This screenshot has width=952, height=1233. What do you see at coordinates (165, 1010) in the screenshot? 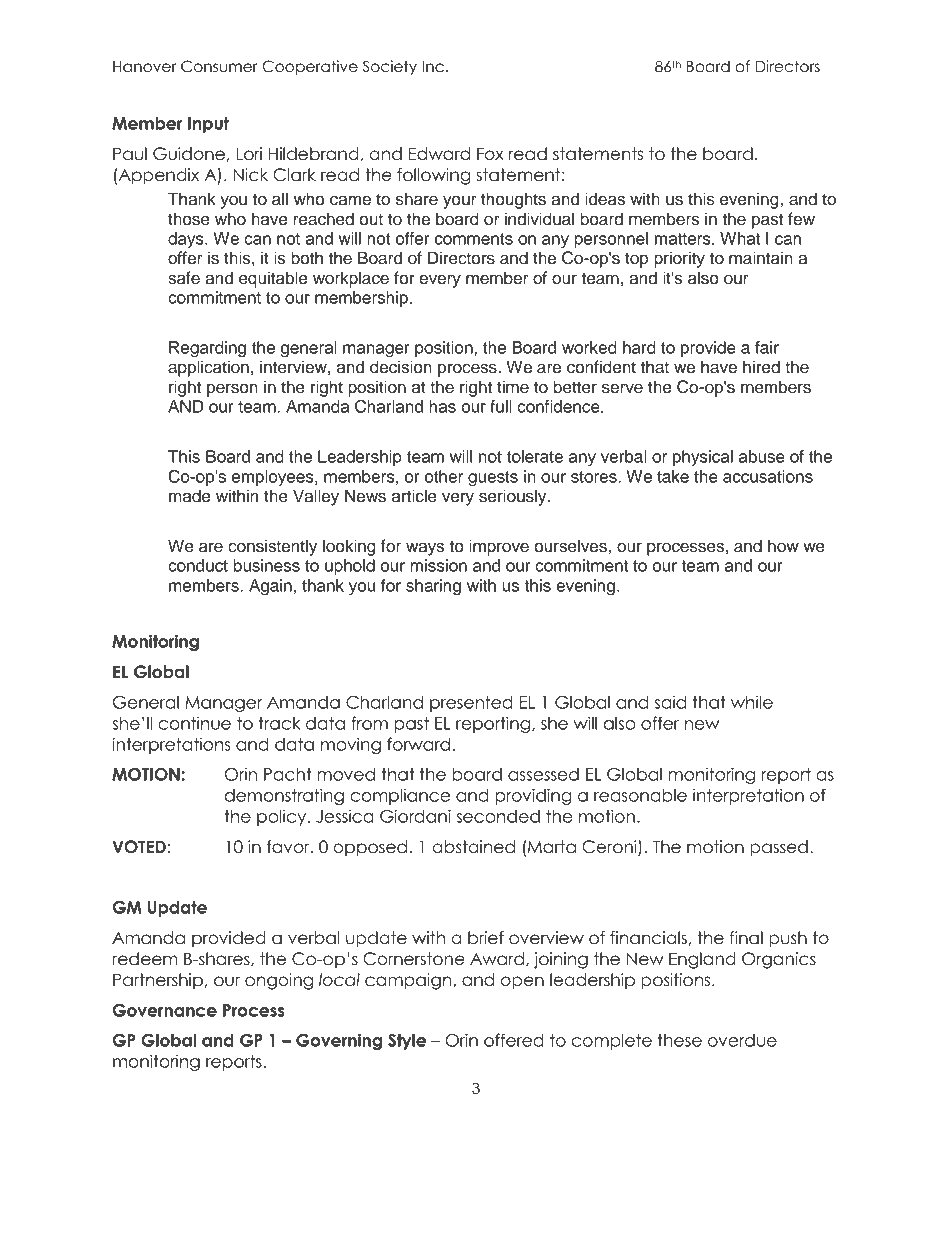
I see `Governance` at bounding box center [165, 1010].
